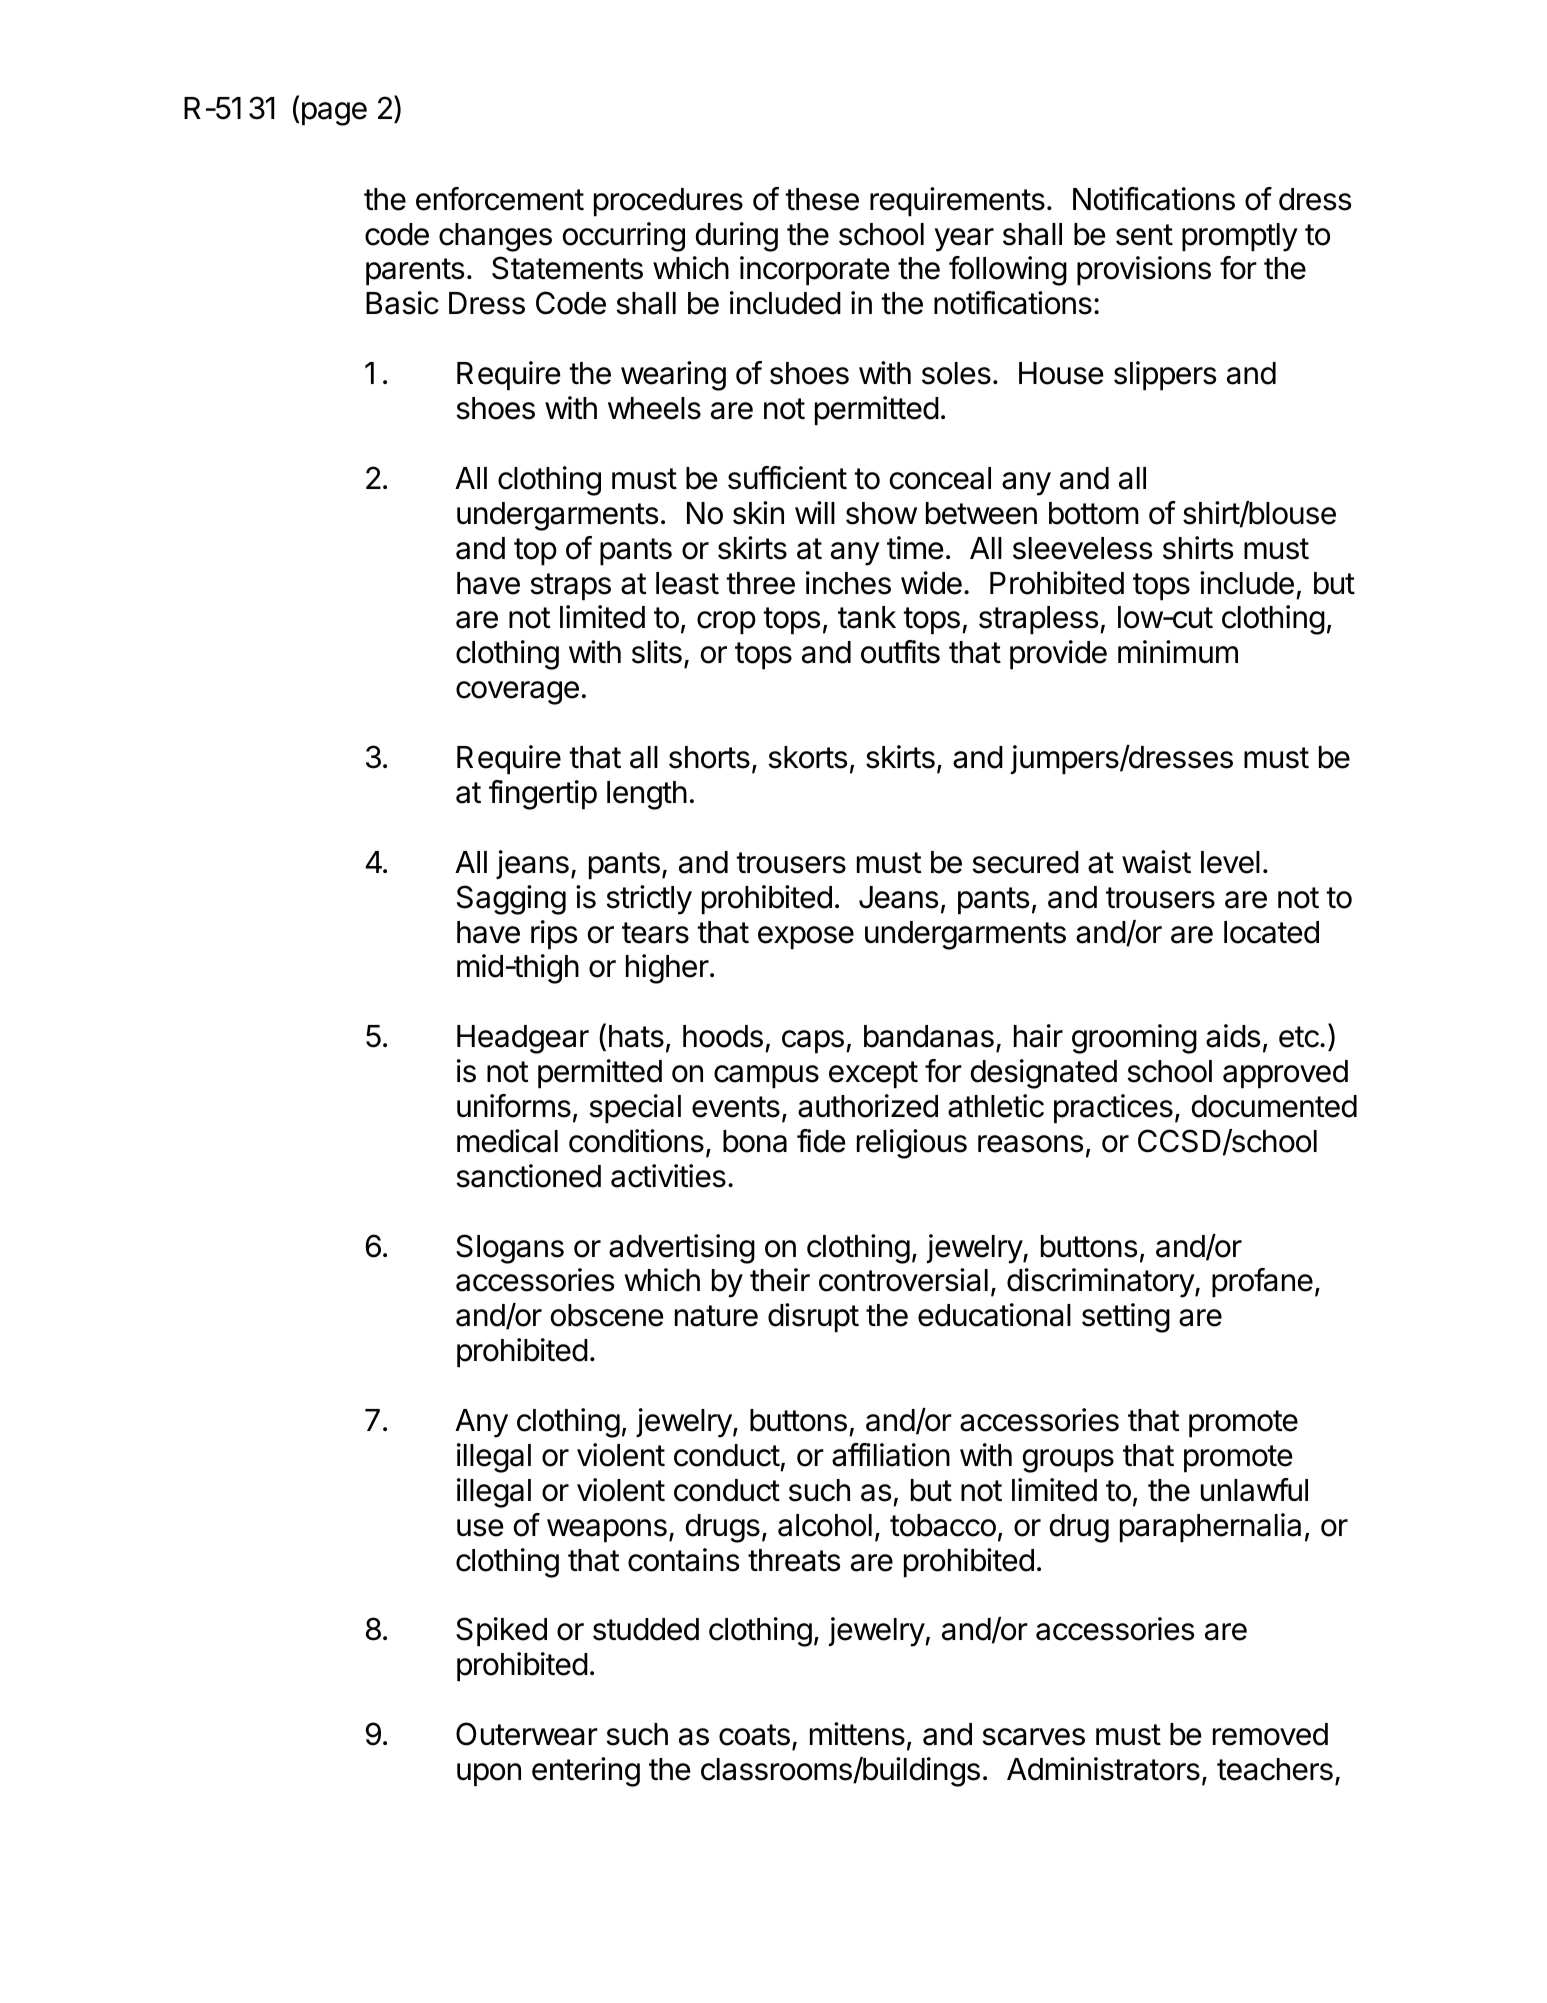 This screenshot has width=1547, height=2003. I want to click on enforcement, so click(500, 199).
